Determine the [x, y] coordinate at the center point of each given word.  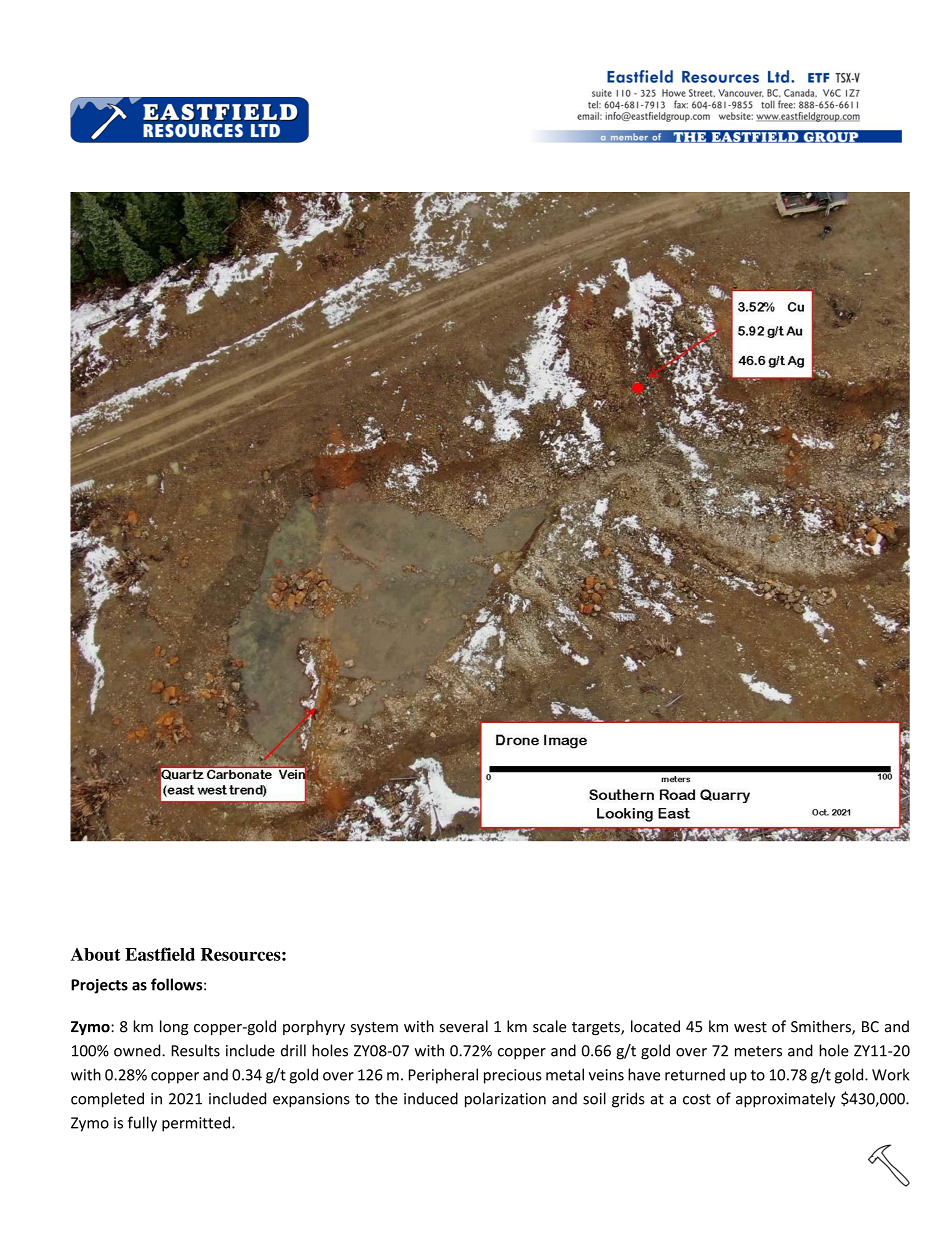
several [464, 1026]
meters [758, 1051]
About [95, 954]
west [750, 1027]
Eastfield [160, 954]
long [174, 1028]
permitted [196, 1124]
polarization [505, 1100]
